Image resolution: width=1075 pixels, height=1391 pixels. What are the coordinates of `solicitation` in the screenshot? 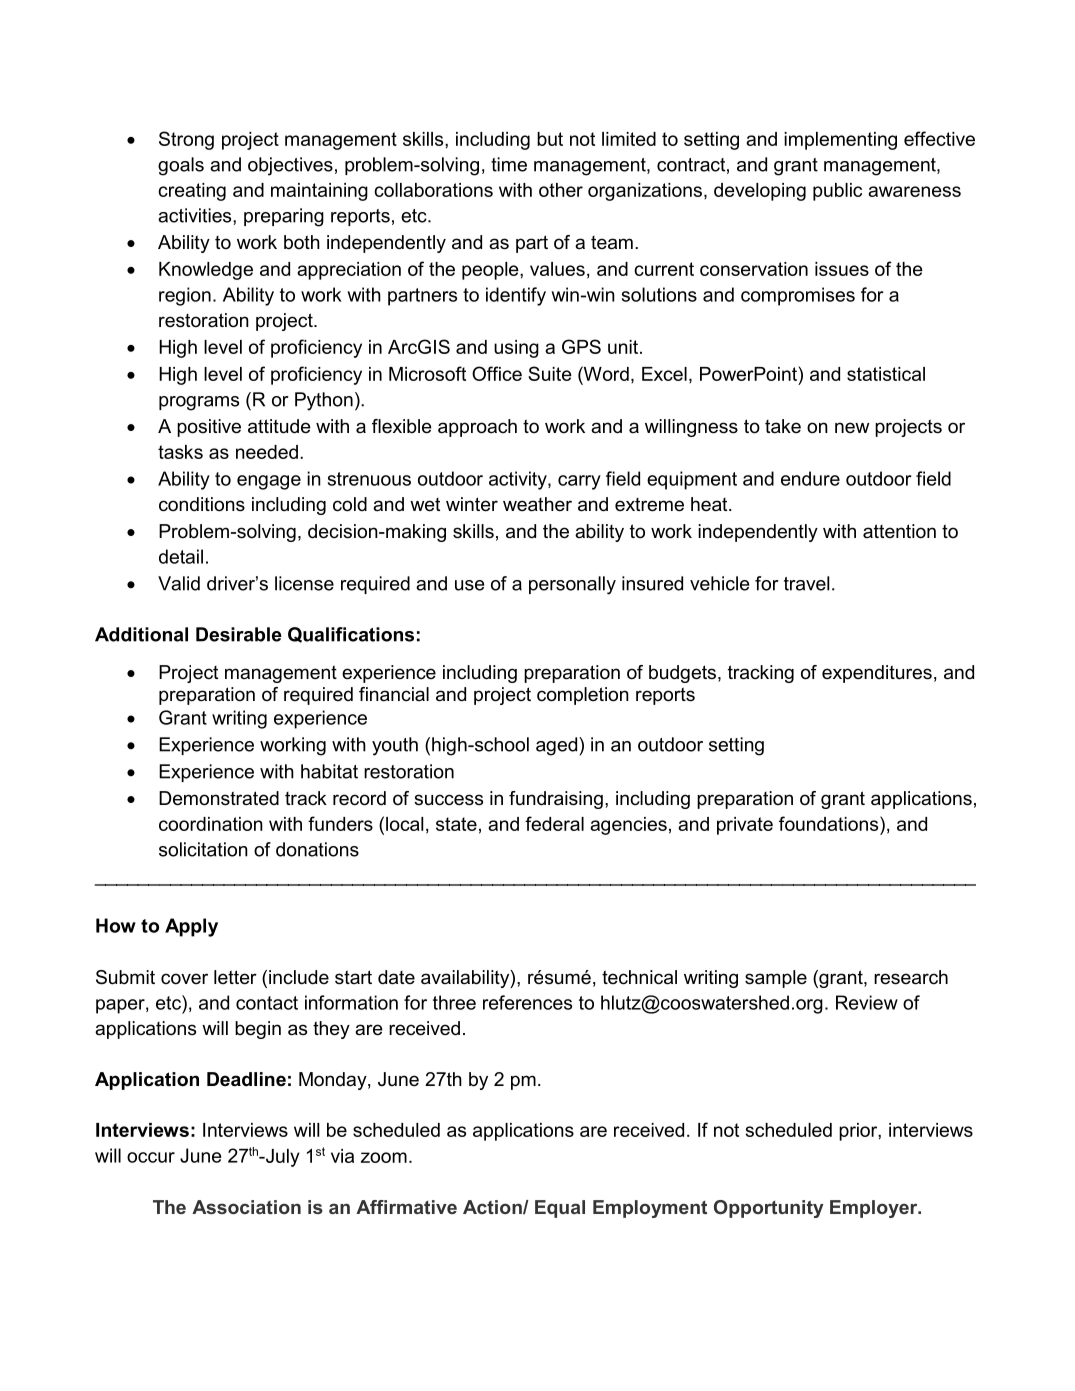 It's located at (203, 849).
